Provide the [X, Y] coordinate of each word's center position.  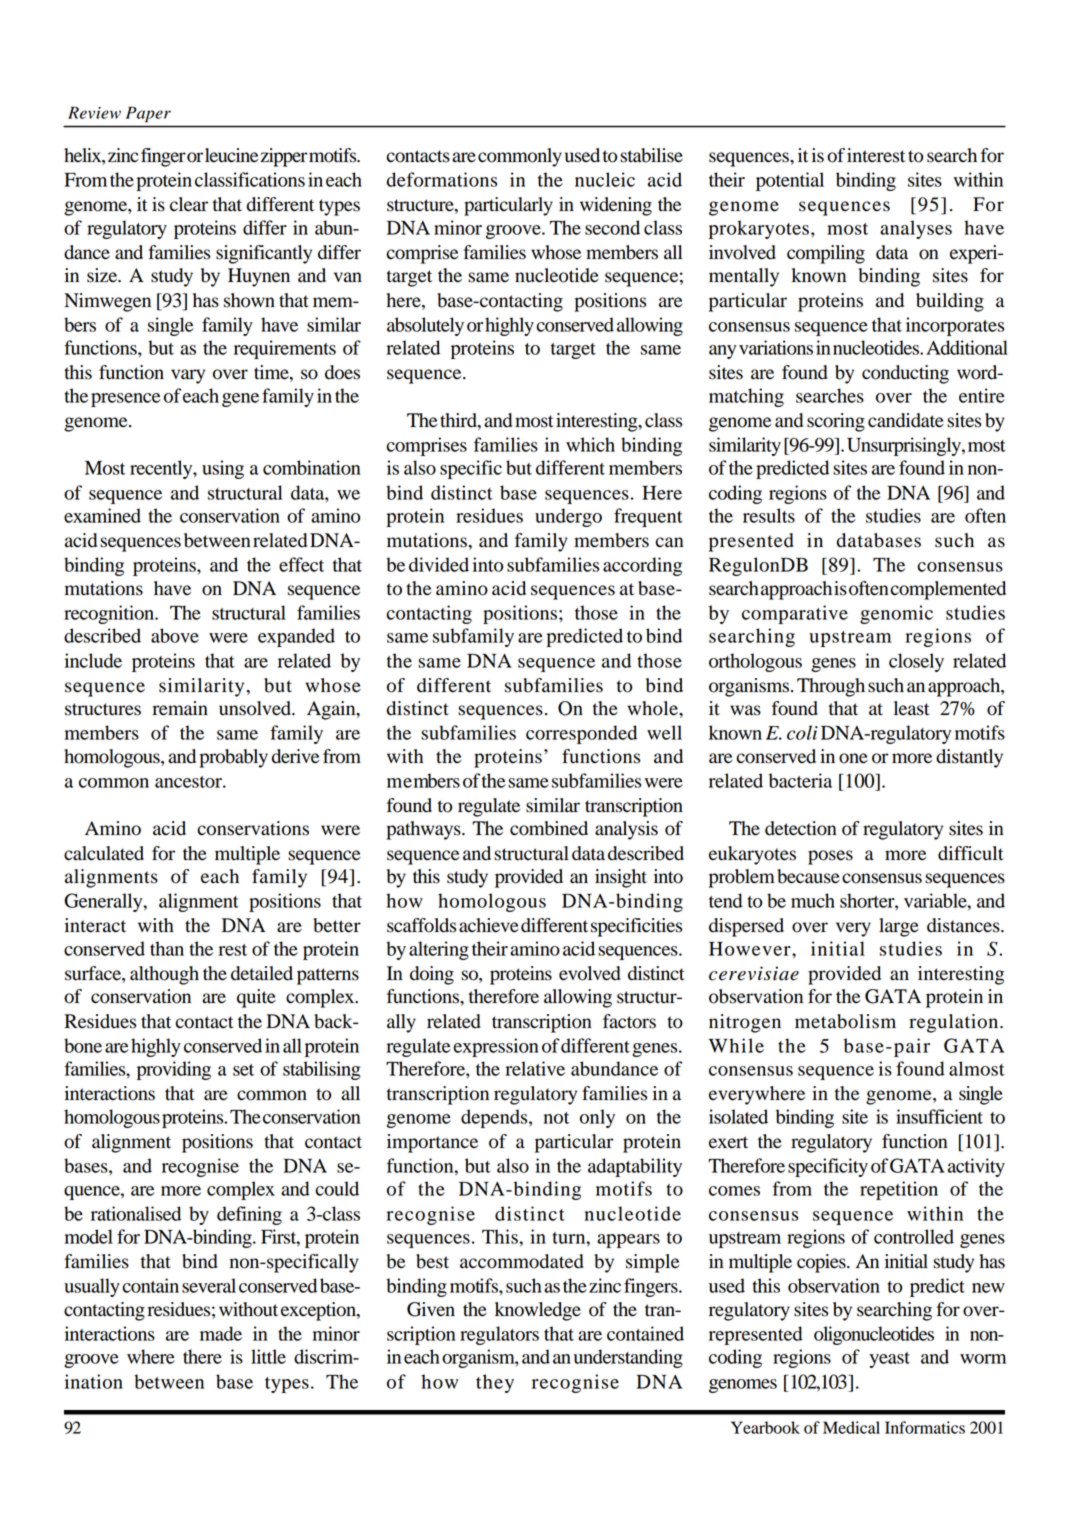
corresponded [581, 734]
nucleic [605, 179]
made [221, 1333]
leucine [231, 155]
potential [790, 181]
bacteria [800, 780]
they [495, 1383]
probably [233, 758]
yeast [889, 1360]
